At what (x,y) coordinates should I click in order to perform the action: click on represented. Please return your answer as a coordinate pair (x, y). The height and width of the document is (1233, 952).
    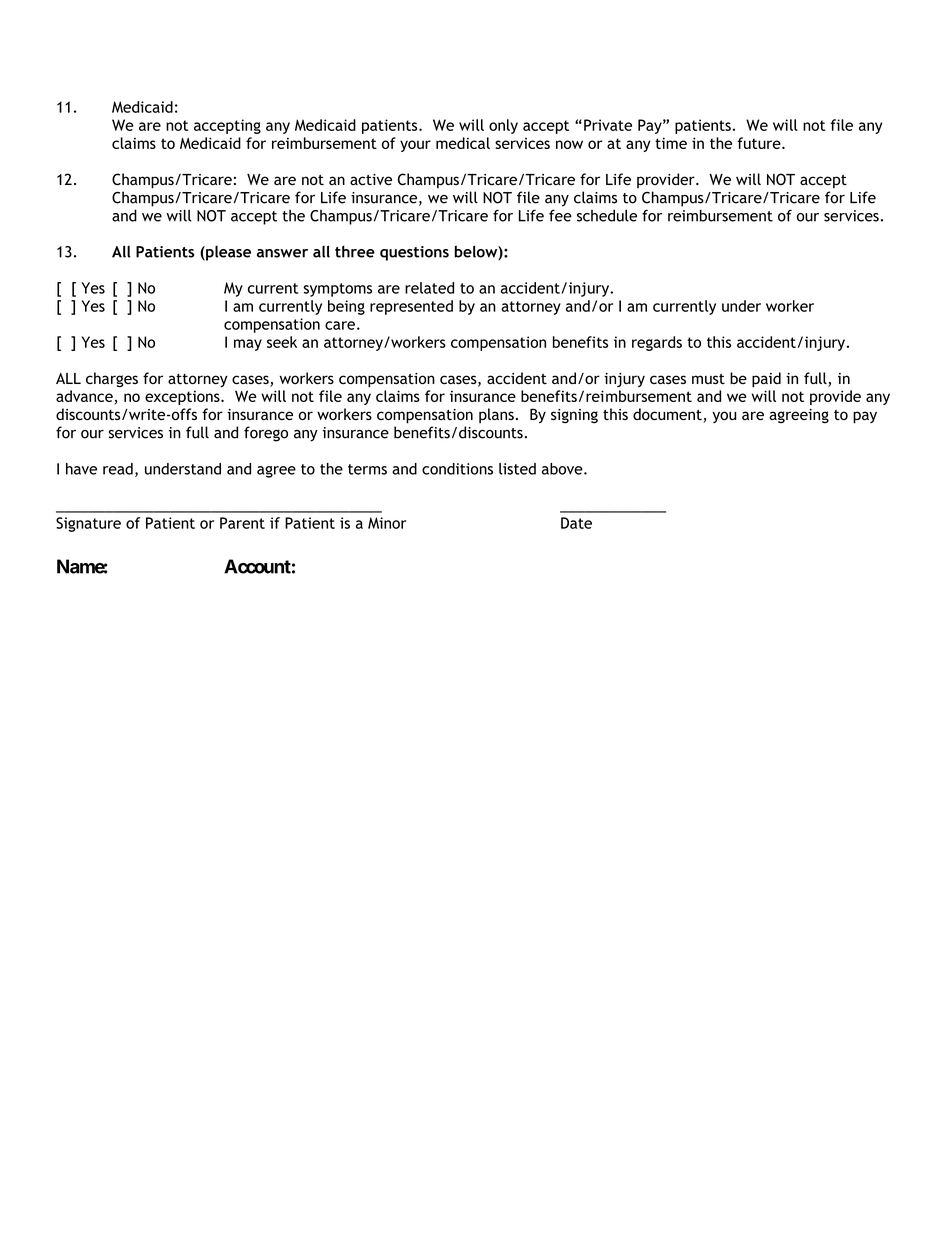
    Looking at the image, I should click on (411, 307).
